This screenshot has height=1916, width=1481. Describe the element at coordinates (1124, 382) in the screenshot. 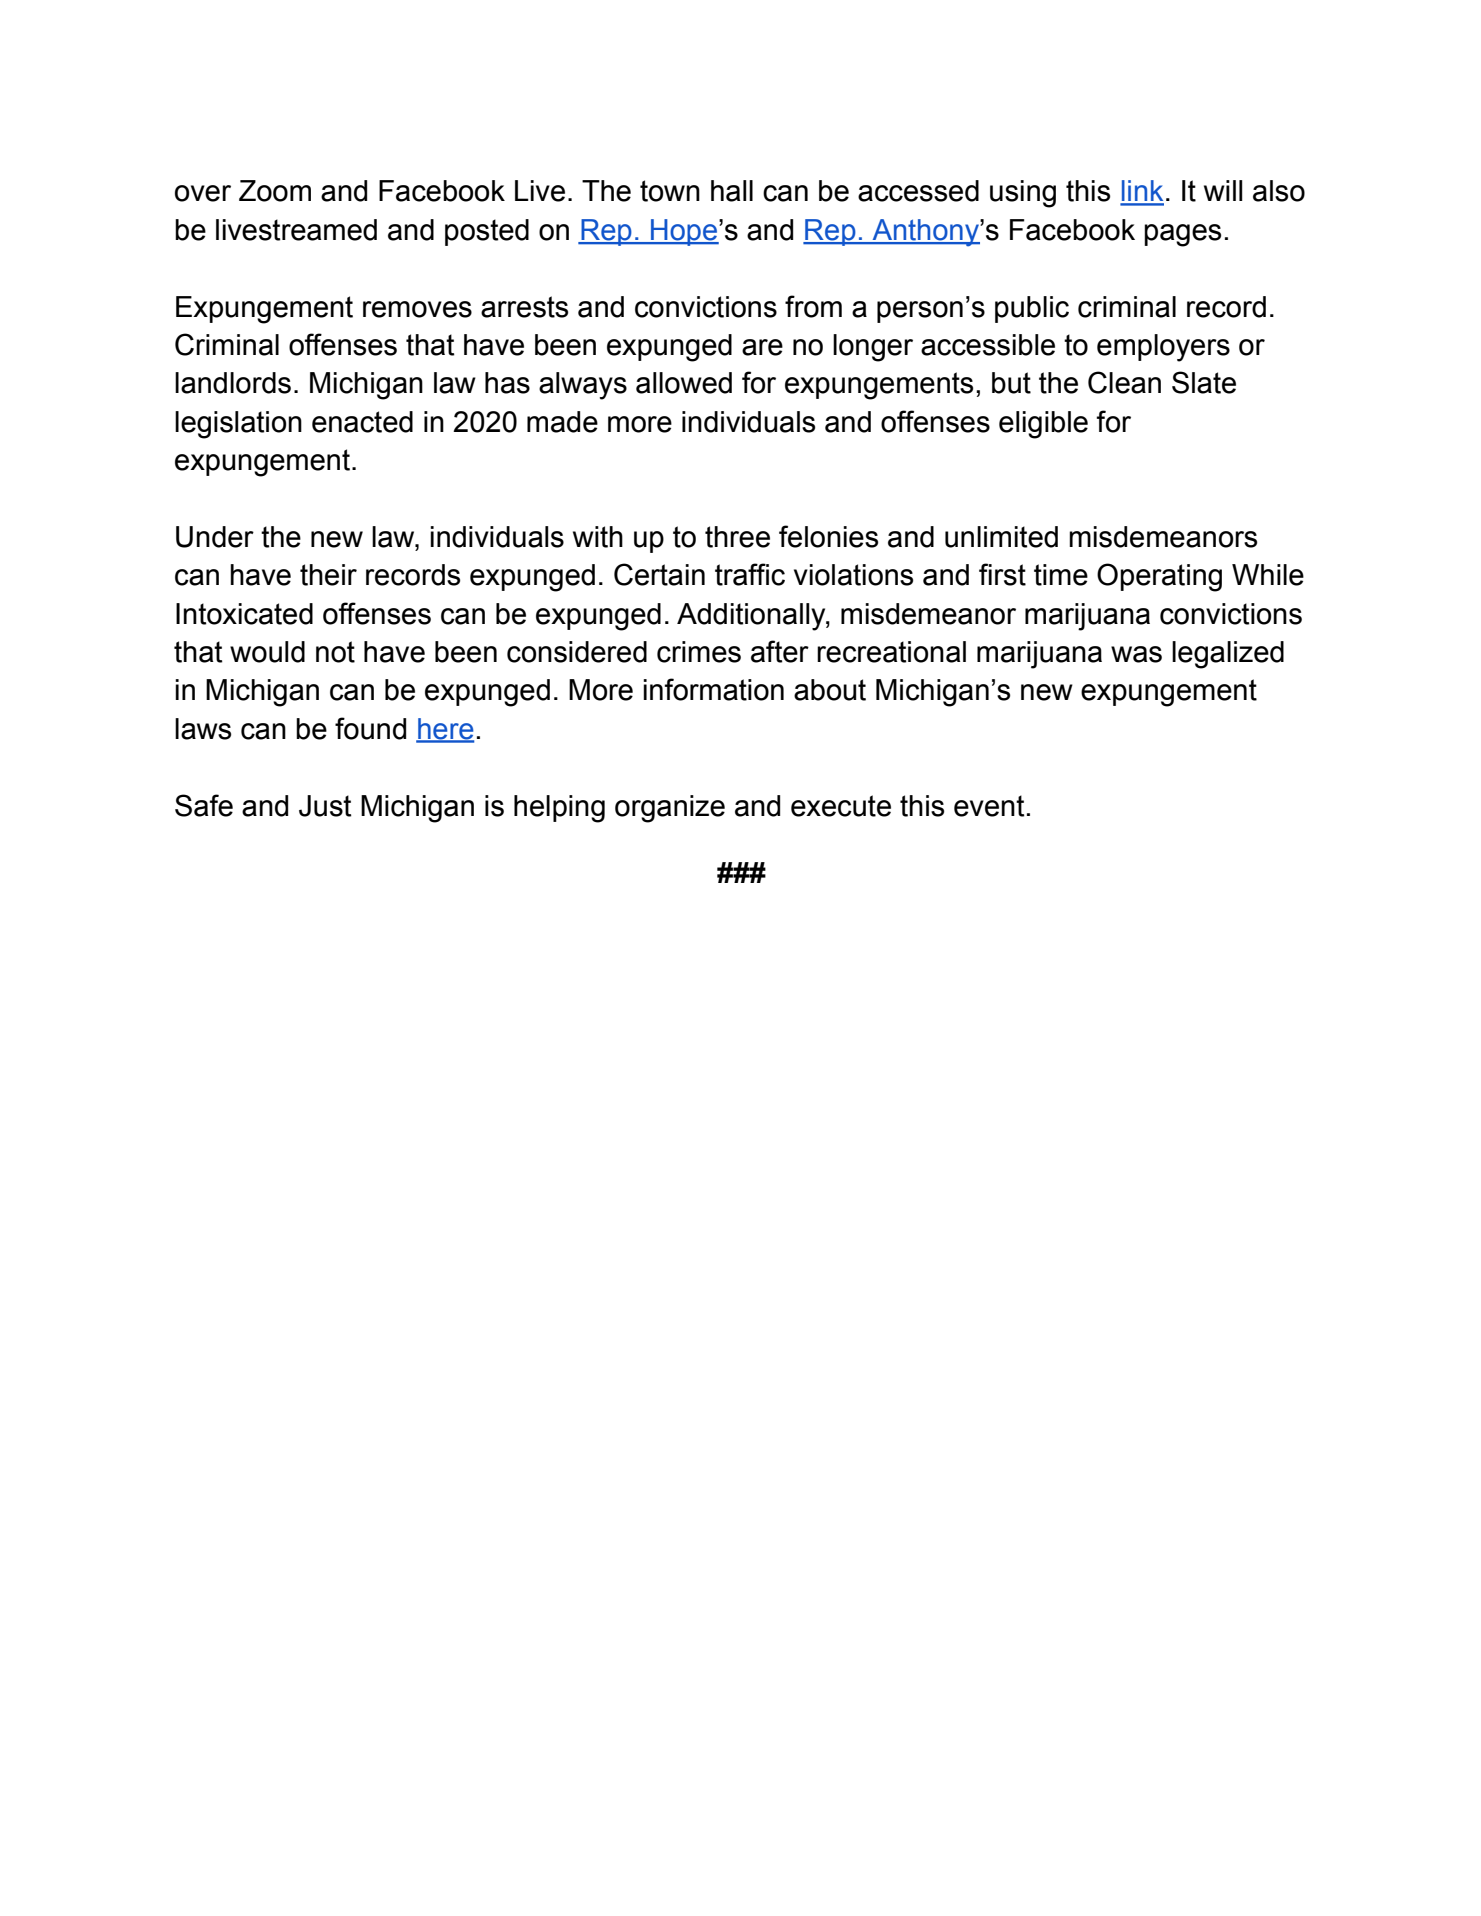

I see `Clean` at that location.
